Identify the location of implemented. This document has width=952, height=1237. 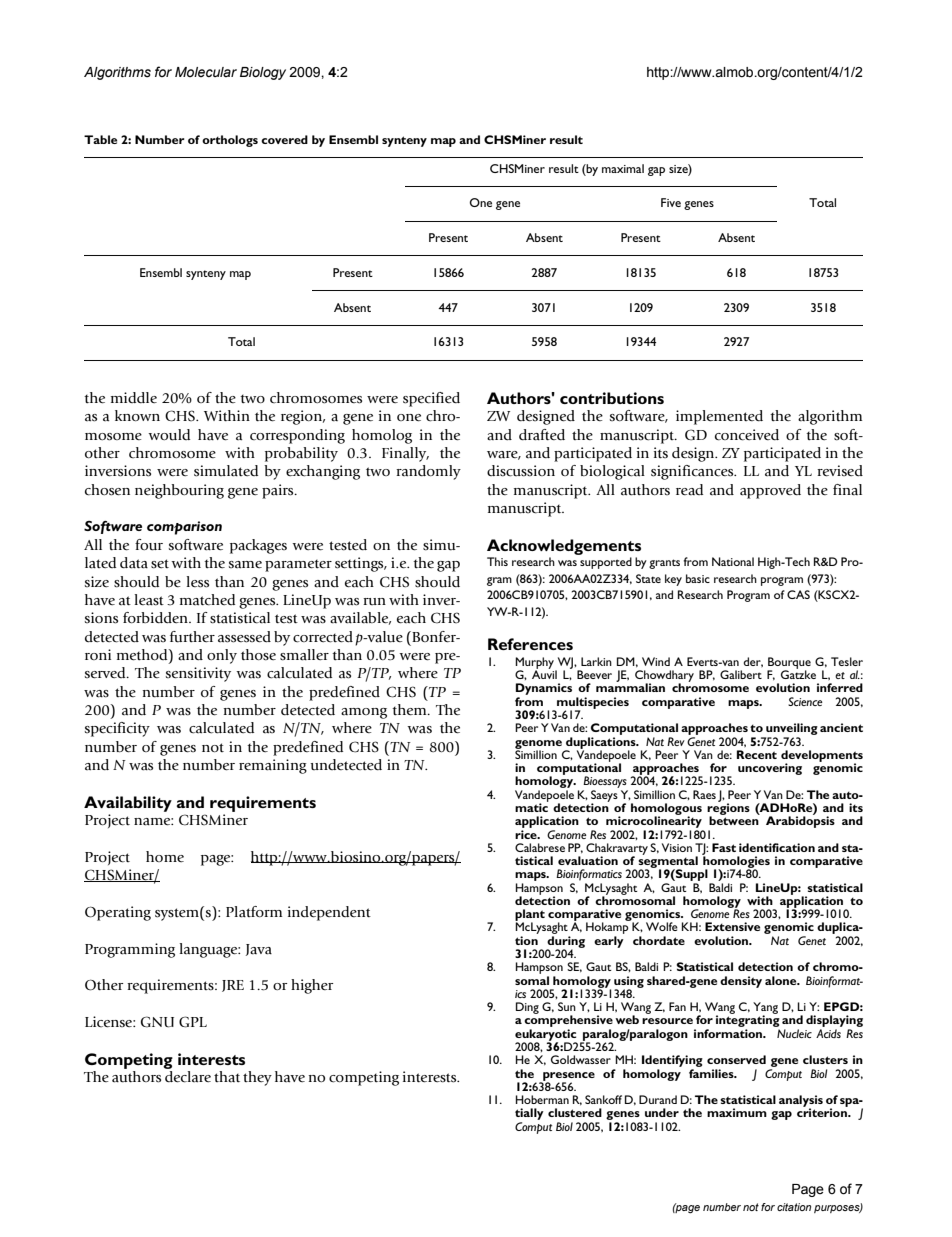
(719, 417).
